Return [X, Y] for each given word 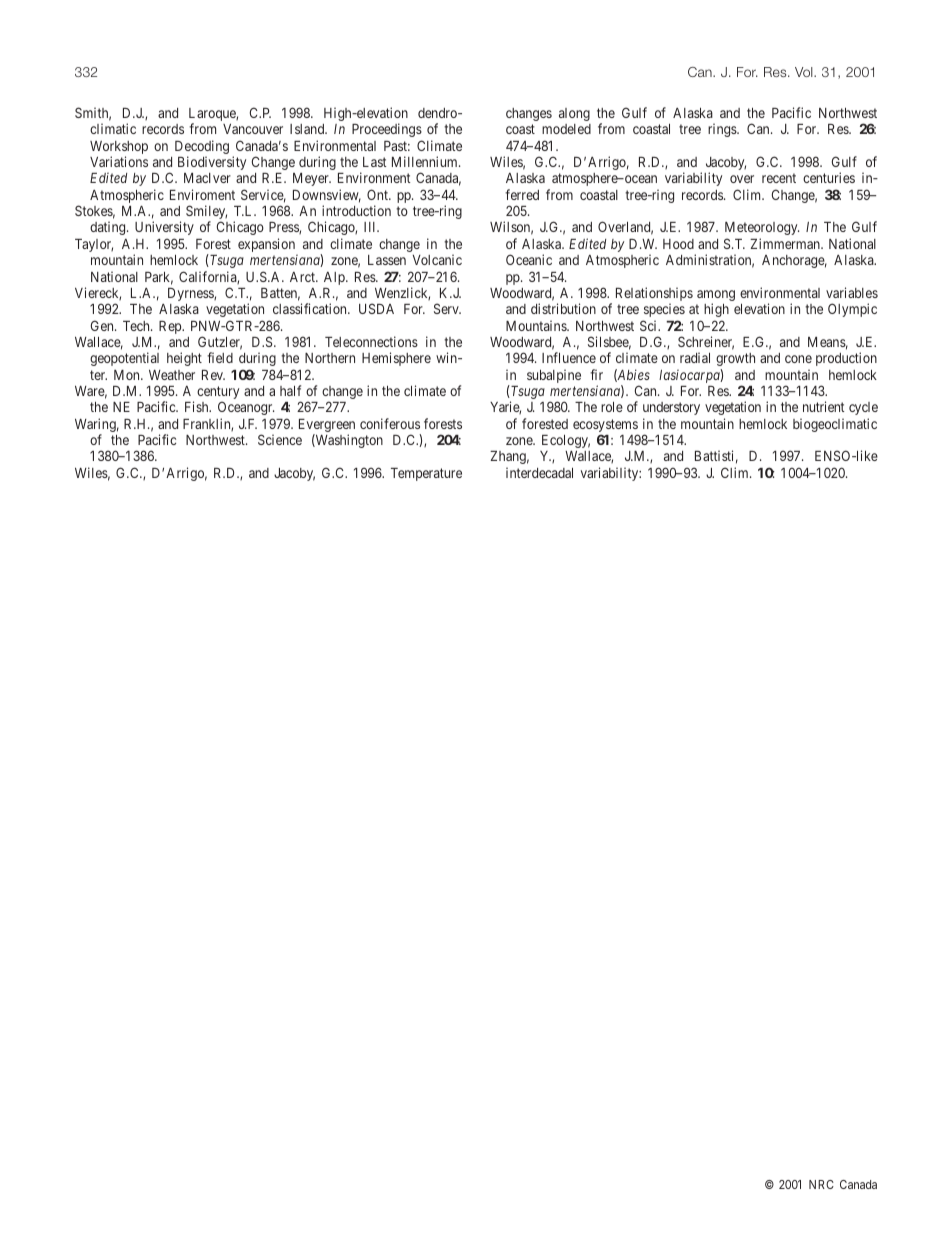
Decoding [202, 148]
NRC [821, 1184]
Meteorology [762, 228]
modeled [566, 129]
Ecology [566, 441]
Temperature [426, 474]
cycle [863, 408]
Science [280, 439]
